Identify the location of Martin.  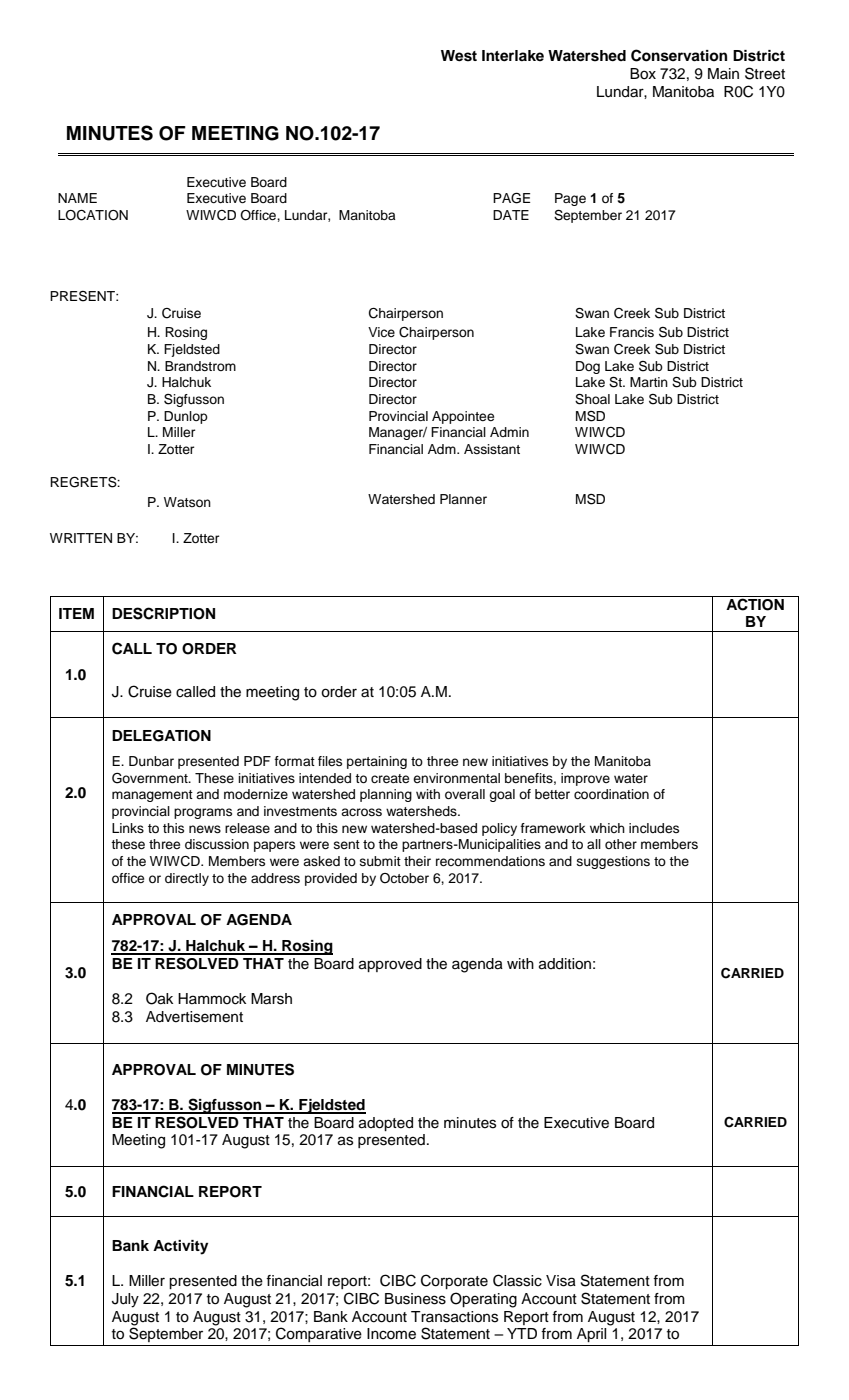
(649, 382).
